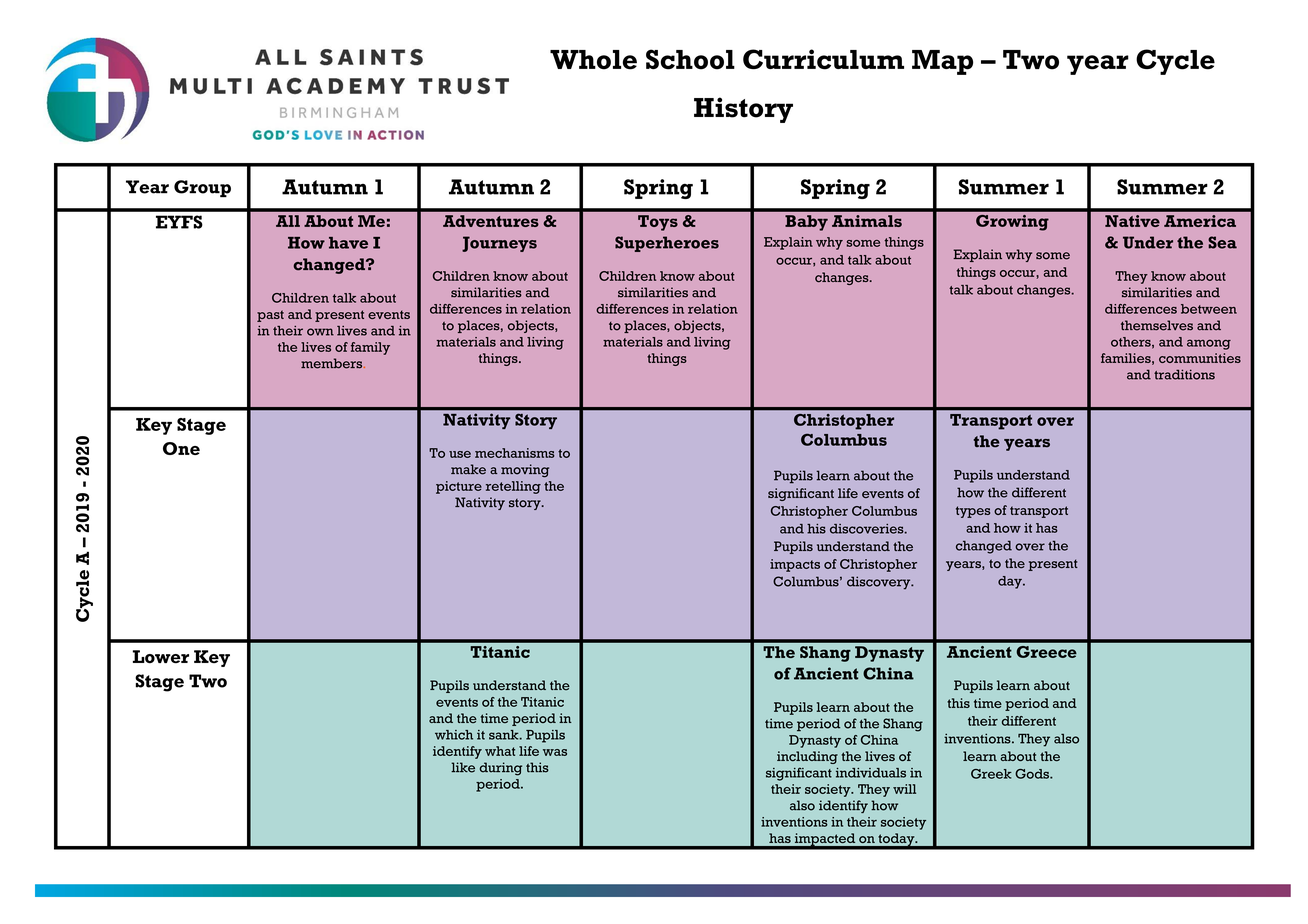 This page has width=1308, height=924. What do you see at coordinates (942, 62) in the page?
I see `Map` at bounding box center [942, 62].
